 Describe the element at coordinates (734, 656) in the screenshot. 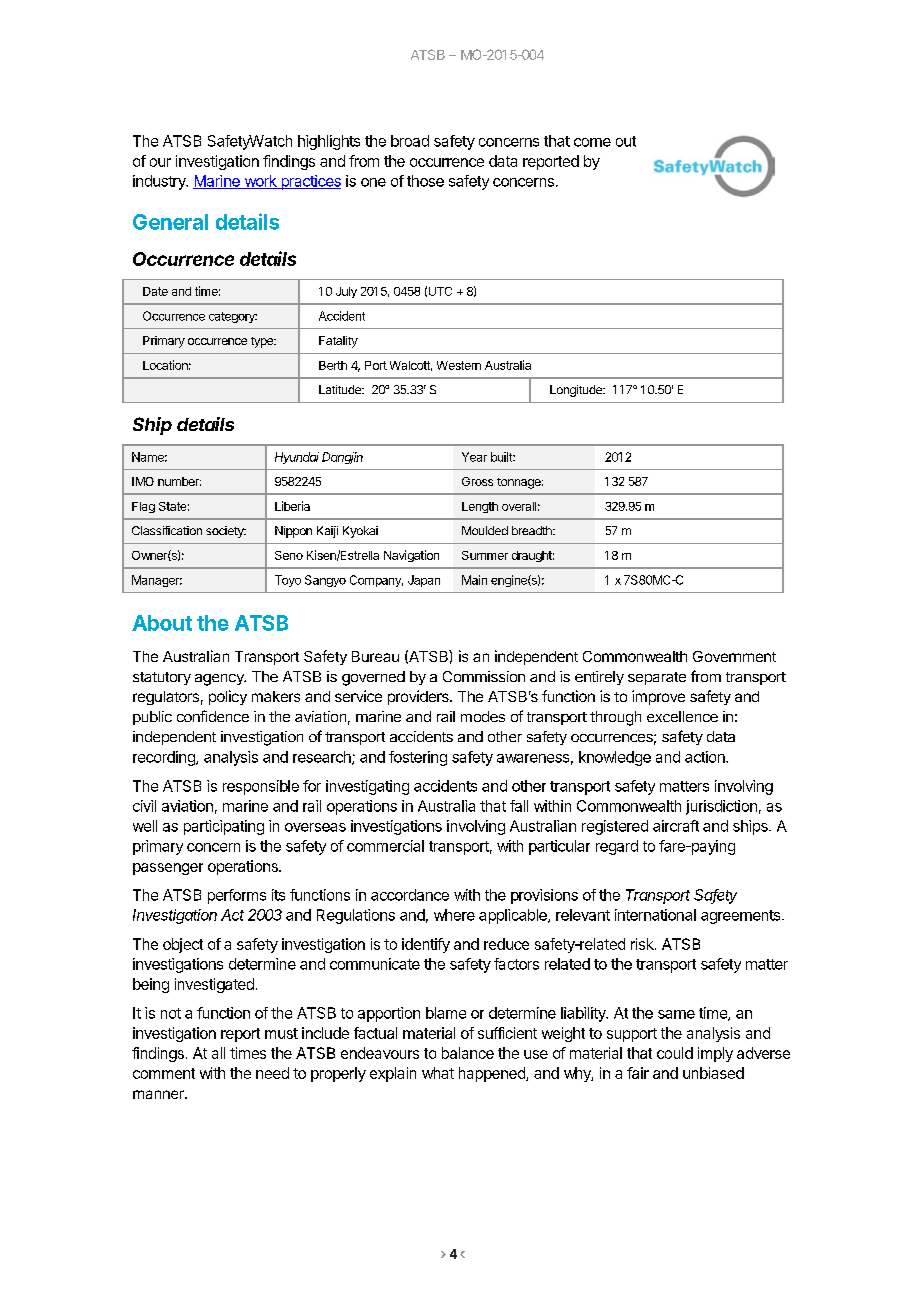

I see `Government` at that location.
